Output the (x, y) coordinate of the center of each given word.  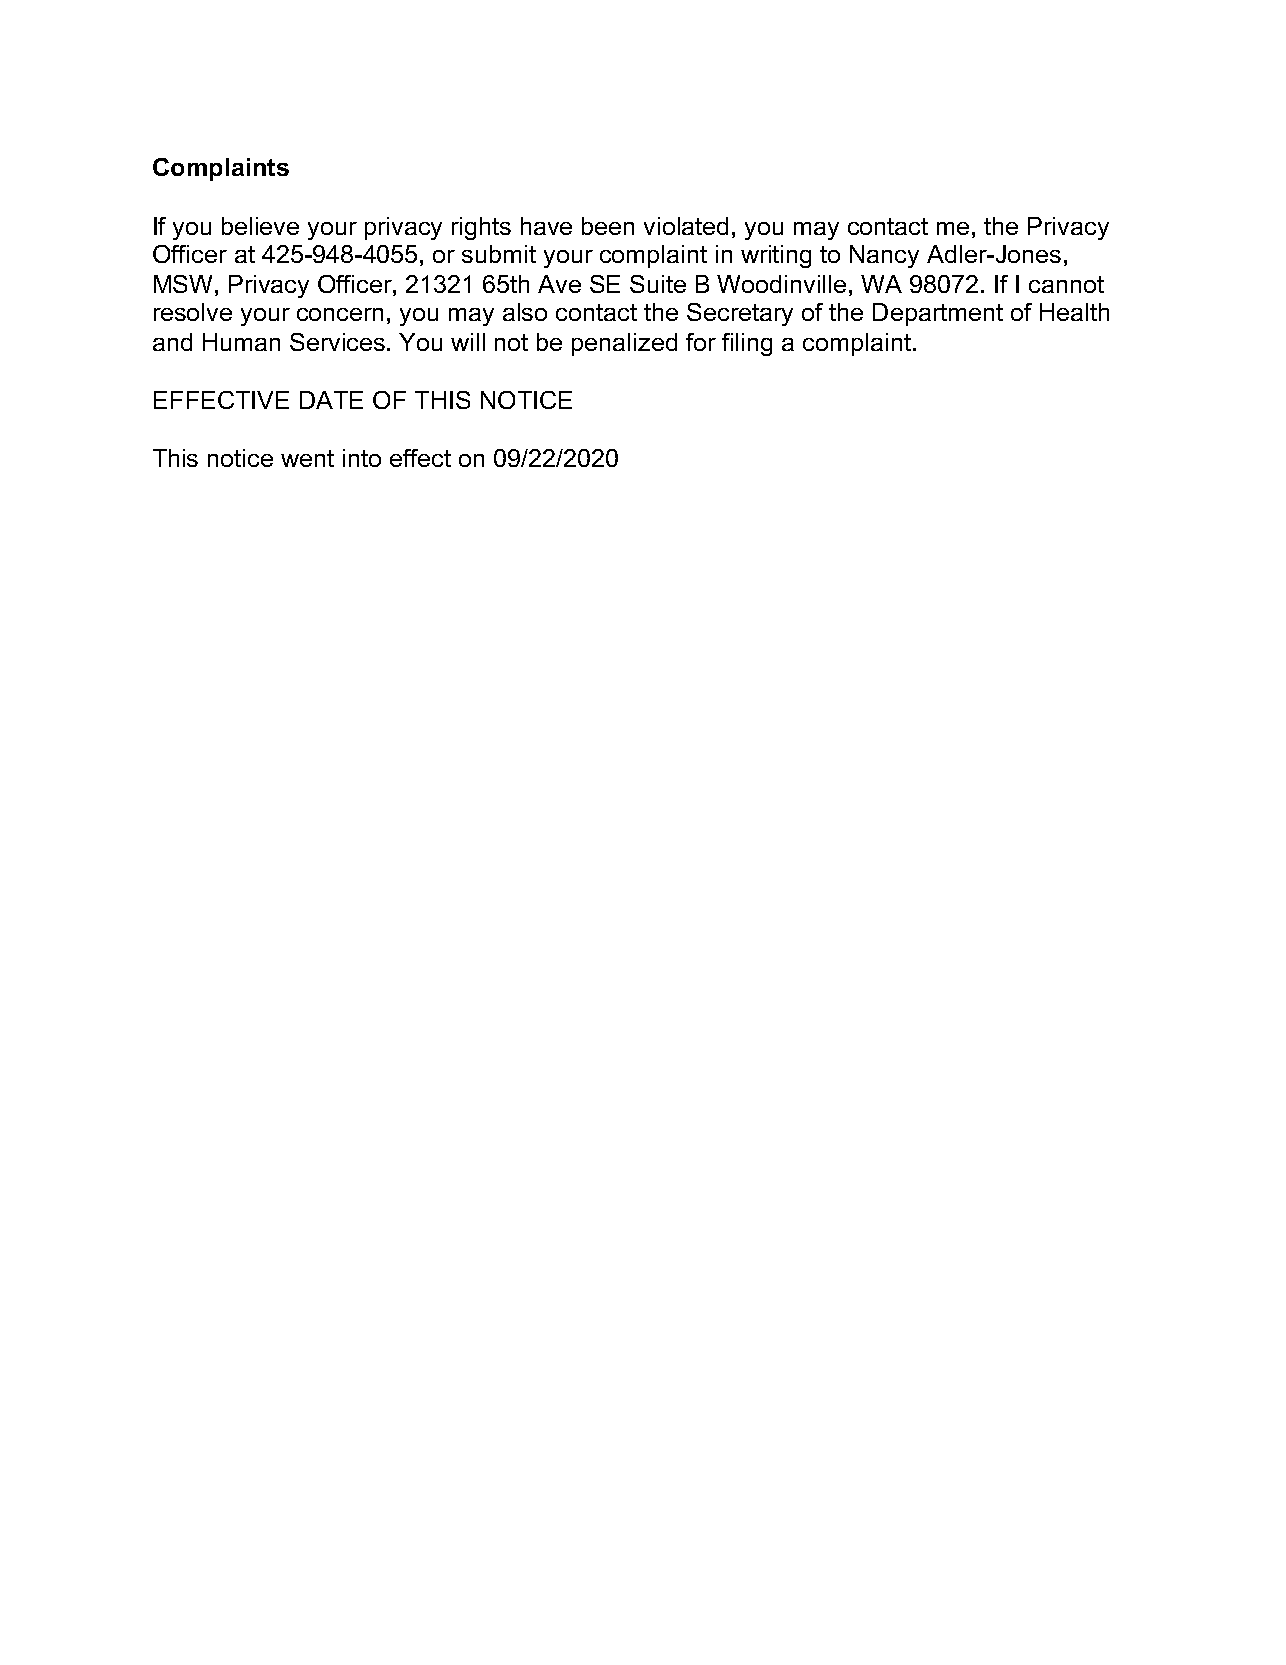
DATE (331, 400)
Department (938, 314)
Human (241, 342)
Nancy (884, 256)
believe (260, 226)
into (362, 458)
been (608, 226)
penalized (624, 344)
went (307, 458)
